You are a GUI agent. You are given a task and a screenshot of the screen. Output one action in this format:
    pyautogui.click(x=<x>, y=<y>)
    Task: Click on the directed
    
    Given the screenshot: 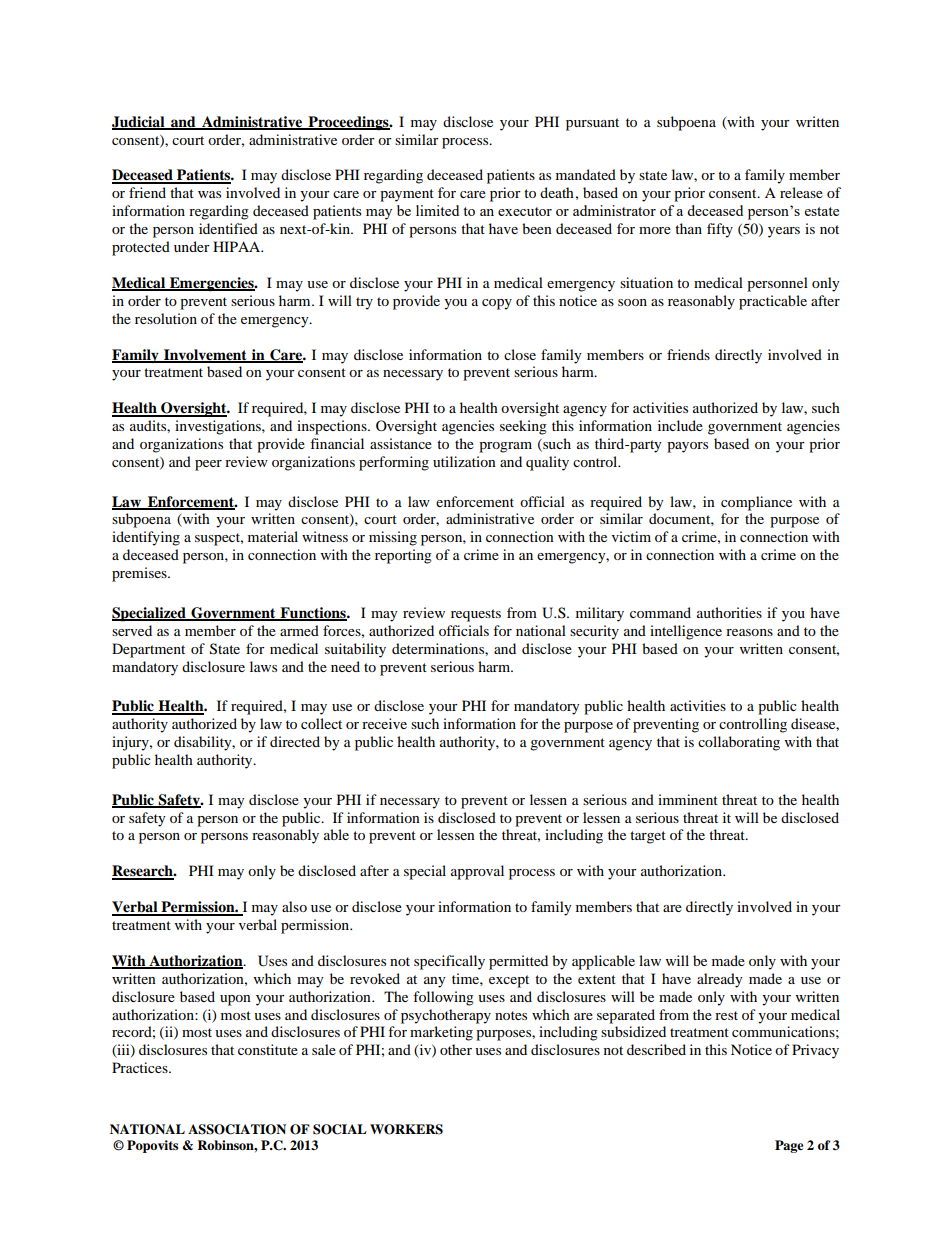 What is the action you would take?
    pyautogui.click(x=295, y=741)
